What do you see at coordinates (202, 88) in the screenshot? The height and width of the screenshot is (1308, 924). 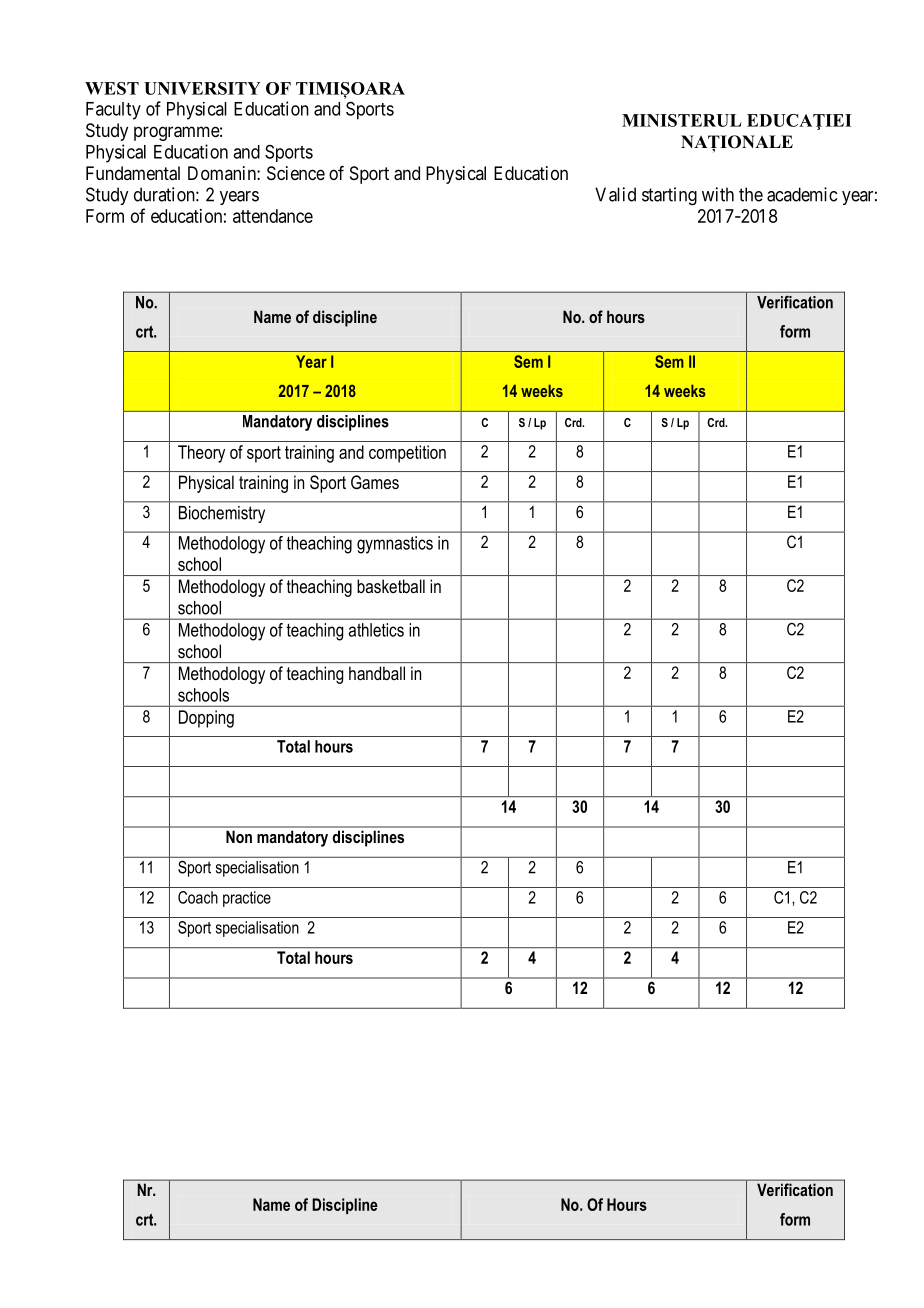 I see `UNIVERSITY` at bounding box center [202, 88].
